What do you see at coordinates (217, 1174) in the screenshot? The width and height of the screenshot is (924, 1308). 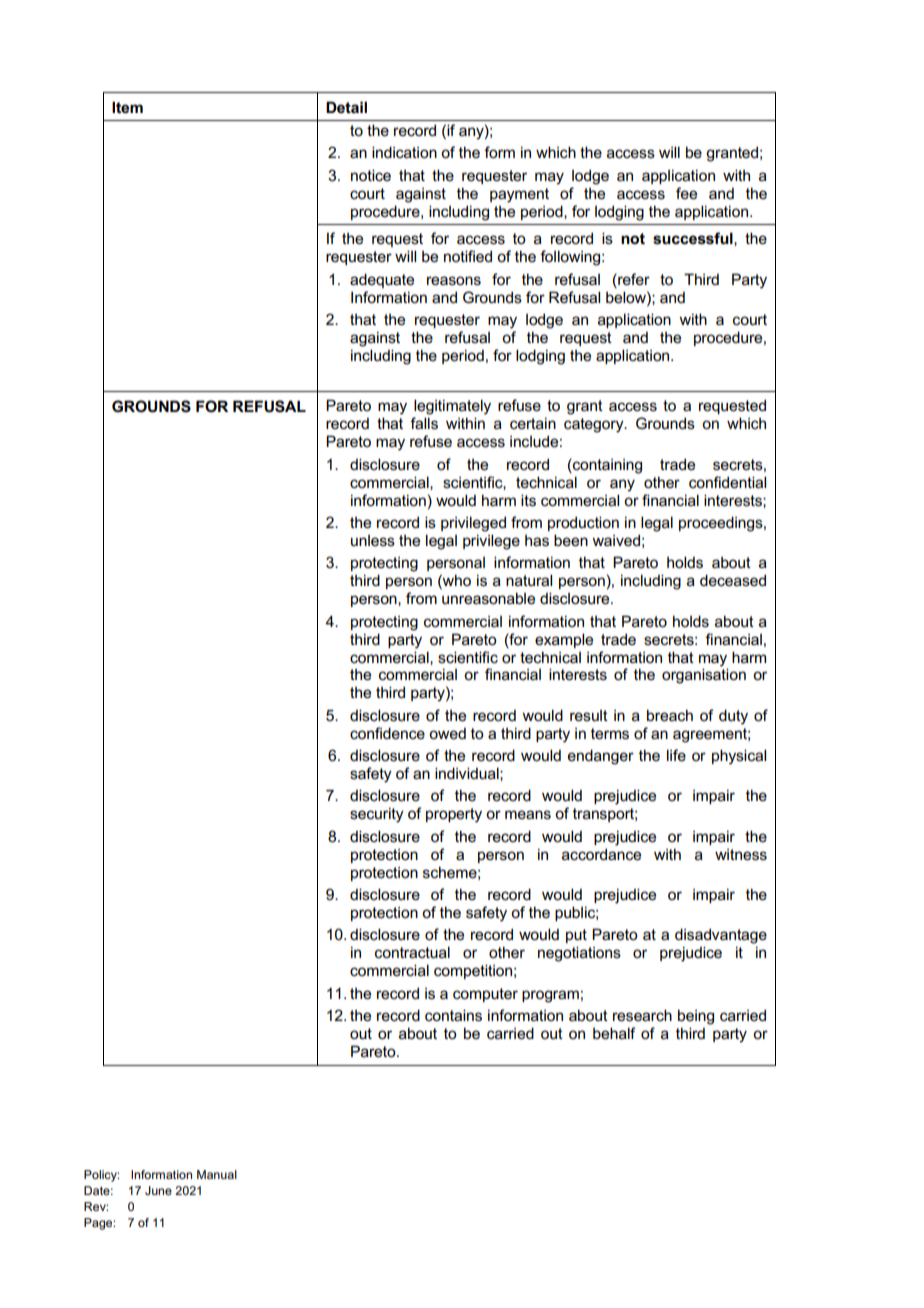 I see `Manual` at bounding box center [217, 1174].
